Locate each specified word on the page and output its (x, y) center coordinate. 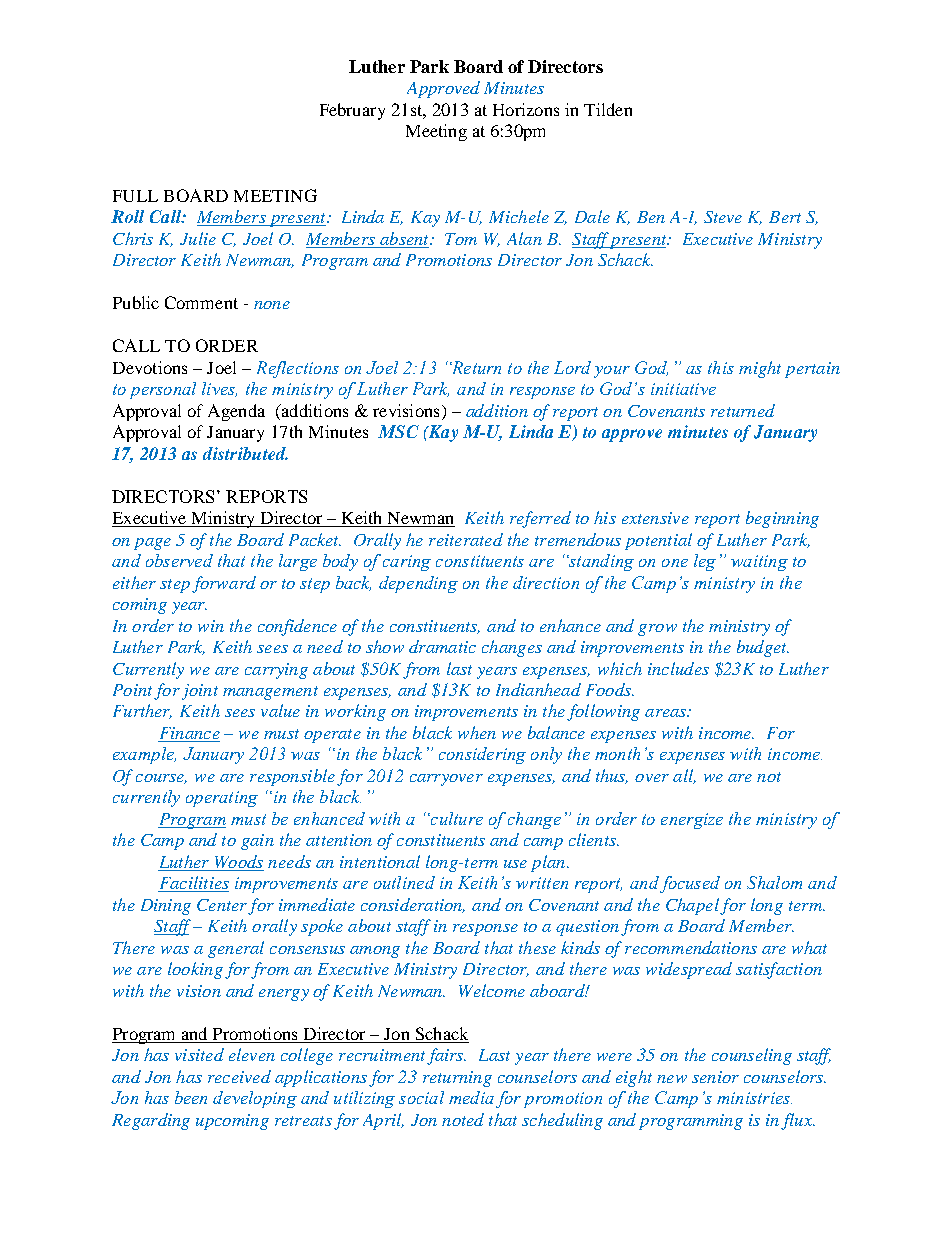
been (191, 1097)
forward (224, 584)
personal (163, 390)
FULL (135, 196)
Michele (519, 216)
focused (690, 884)
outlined (404, 882)
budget (763, 648)
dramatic (442, 646)
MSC (398, 431)
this (721, 367)
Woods (238, 863)
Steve (723, 217)
